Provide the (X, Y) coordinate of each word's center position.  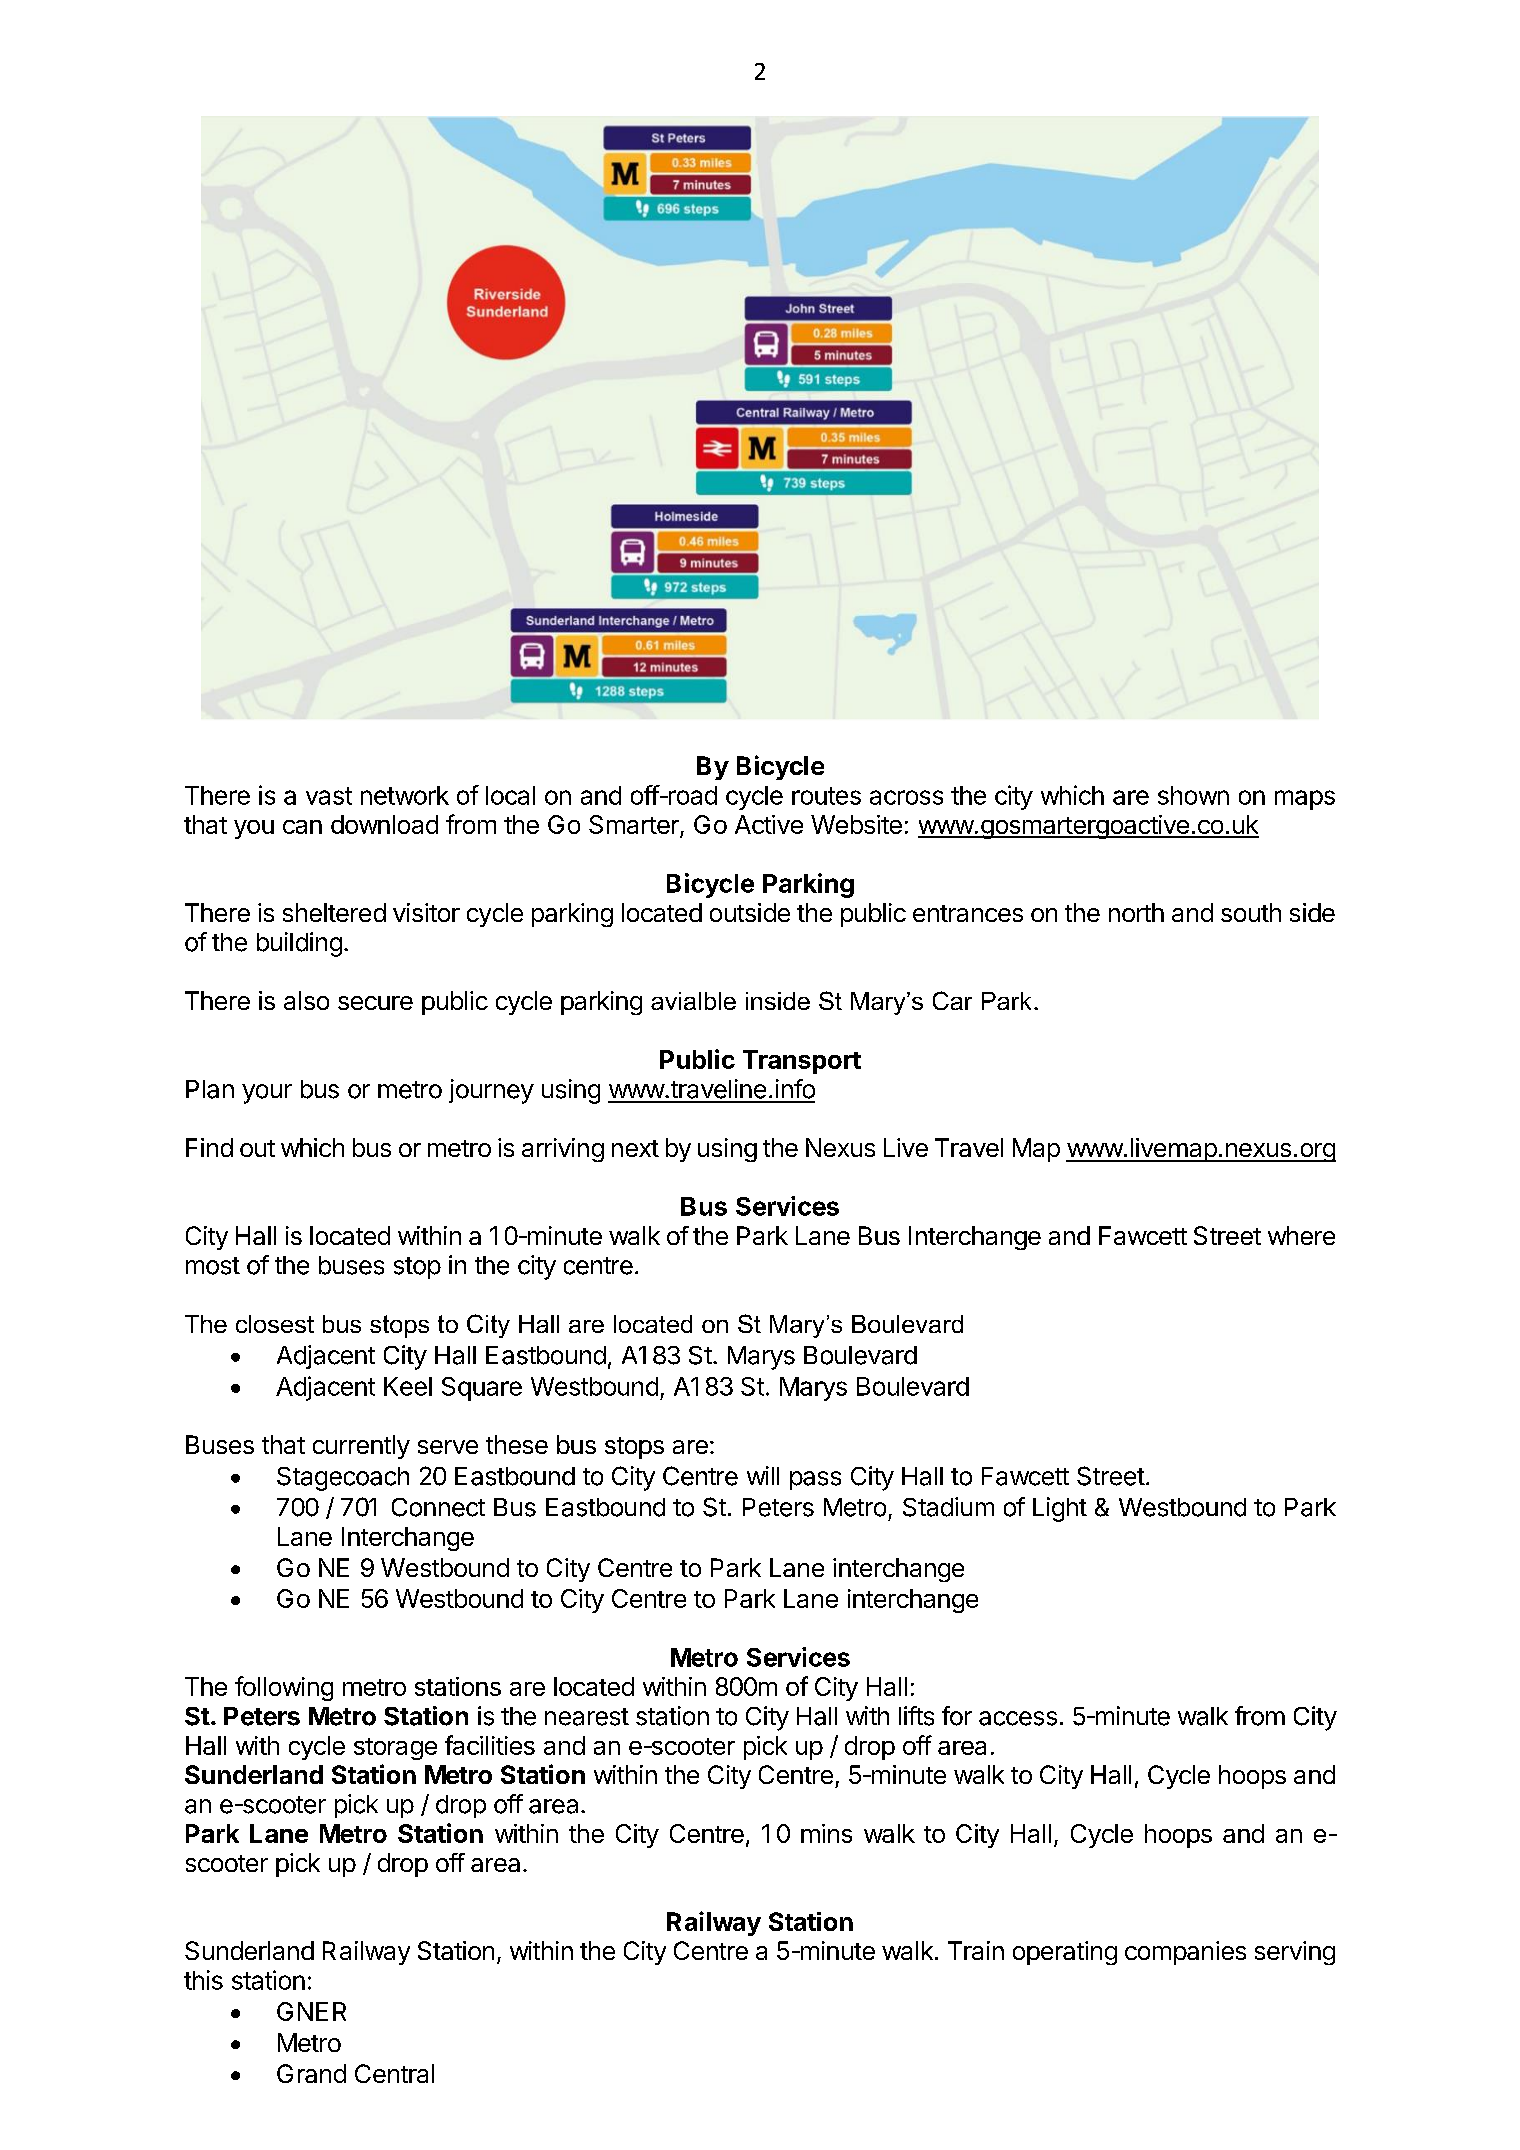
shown (1193, 795)
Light (1060, 1509)
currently (361, 1447)
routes (826, 796)
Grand (311, 2073)
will (763, 1475)
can (302, 827)
